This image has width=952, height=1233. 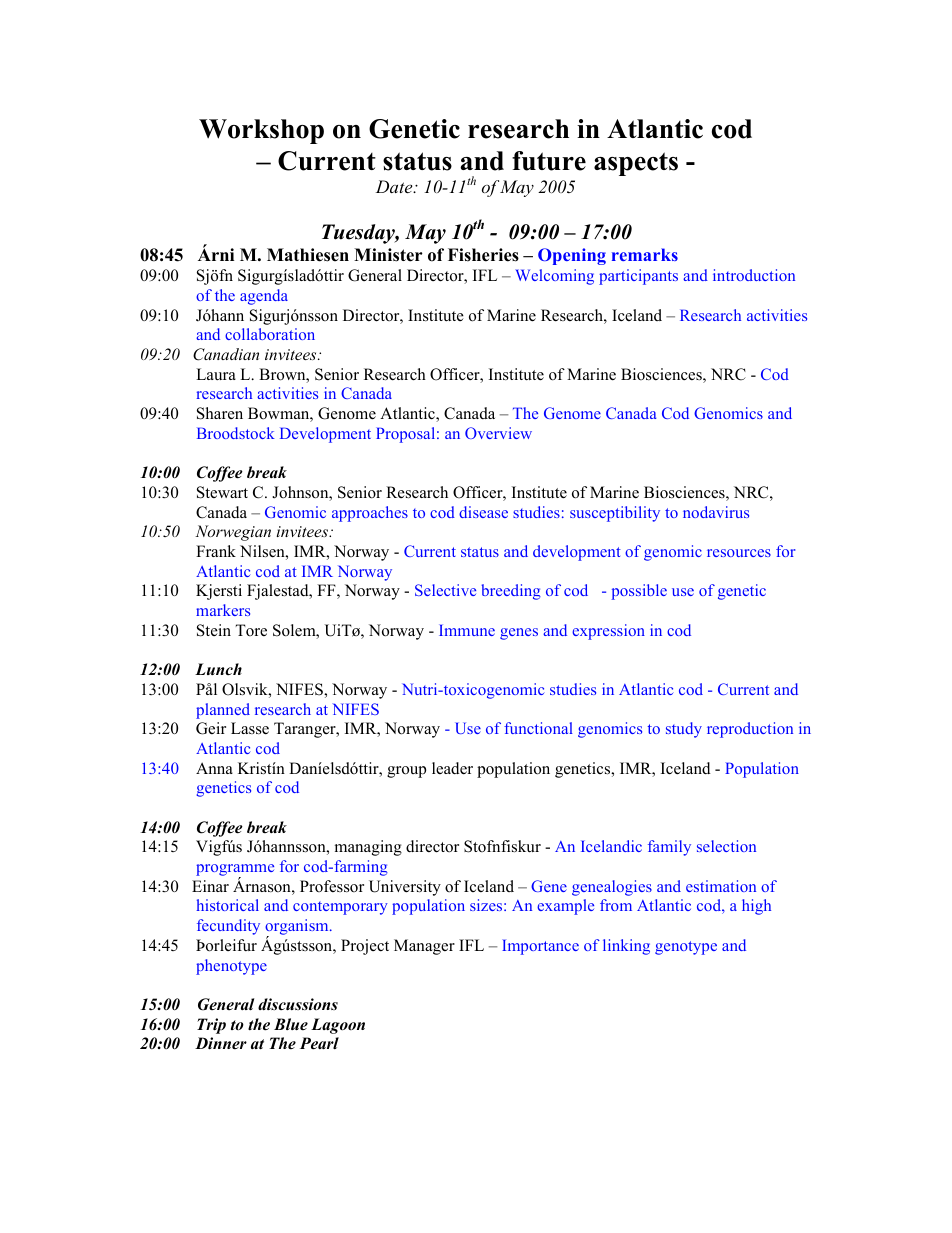 What do you see at coordinates (540, 947) in the image?
I see `Importance` at bounding box center [540, 947].
